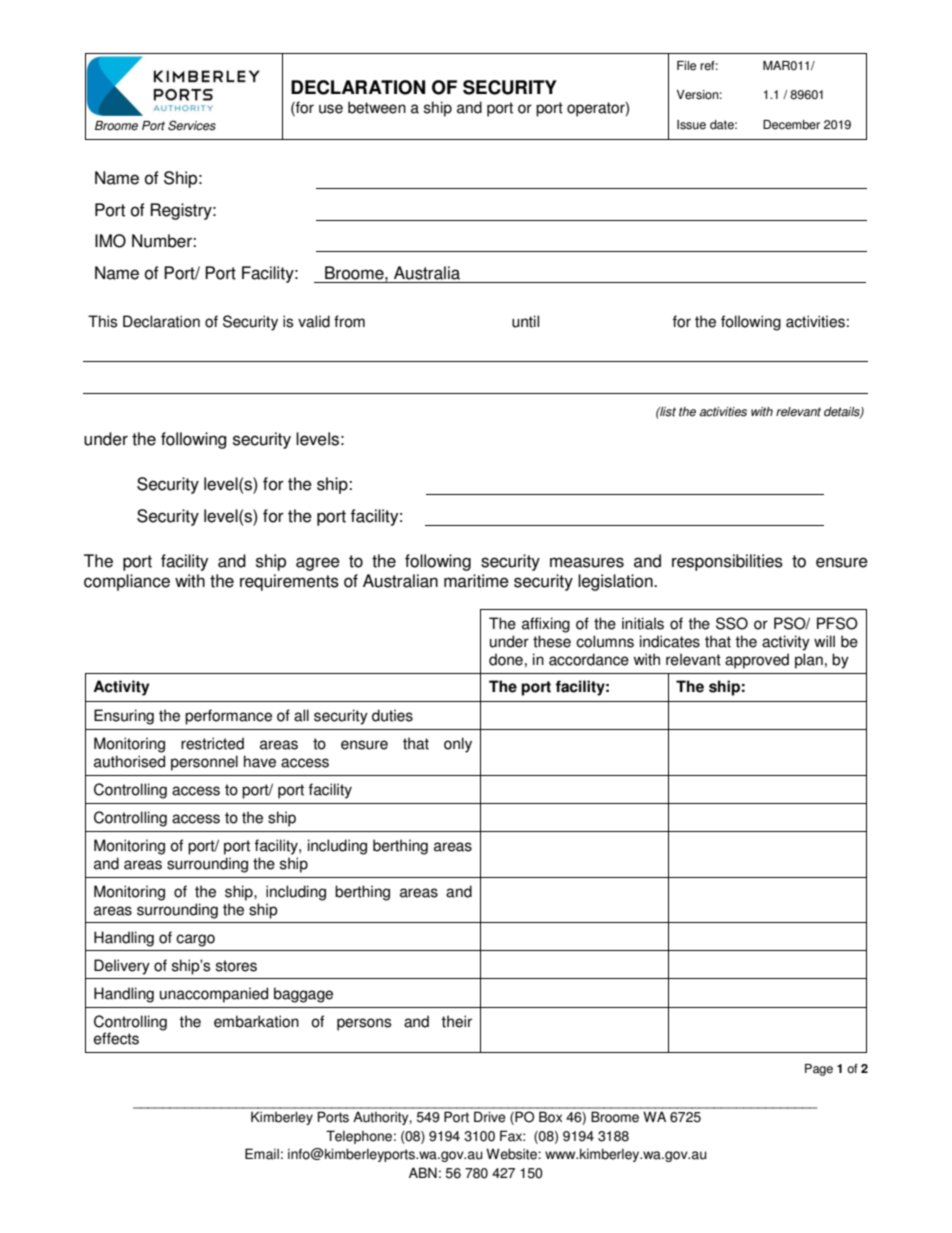 Image resolution: width=952 pixels, height=1233 pixels. What do you see at coordinates (458, 745) in the image?
I see `only` at bounding box center [458, 745].
